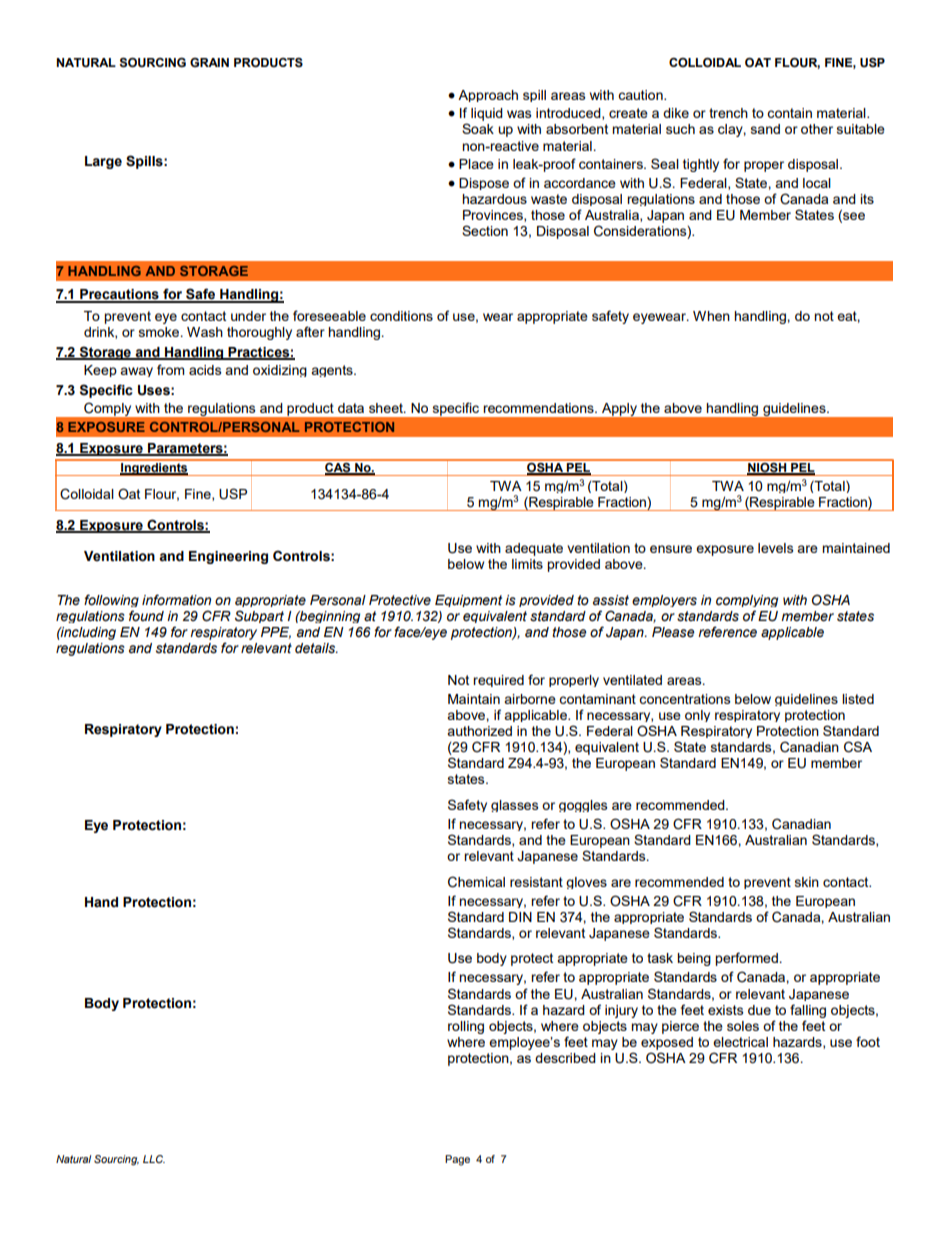 Image resolution: width=952 pixels, height=1233 pixels. I want to click on glasses, so click(515, 806).
